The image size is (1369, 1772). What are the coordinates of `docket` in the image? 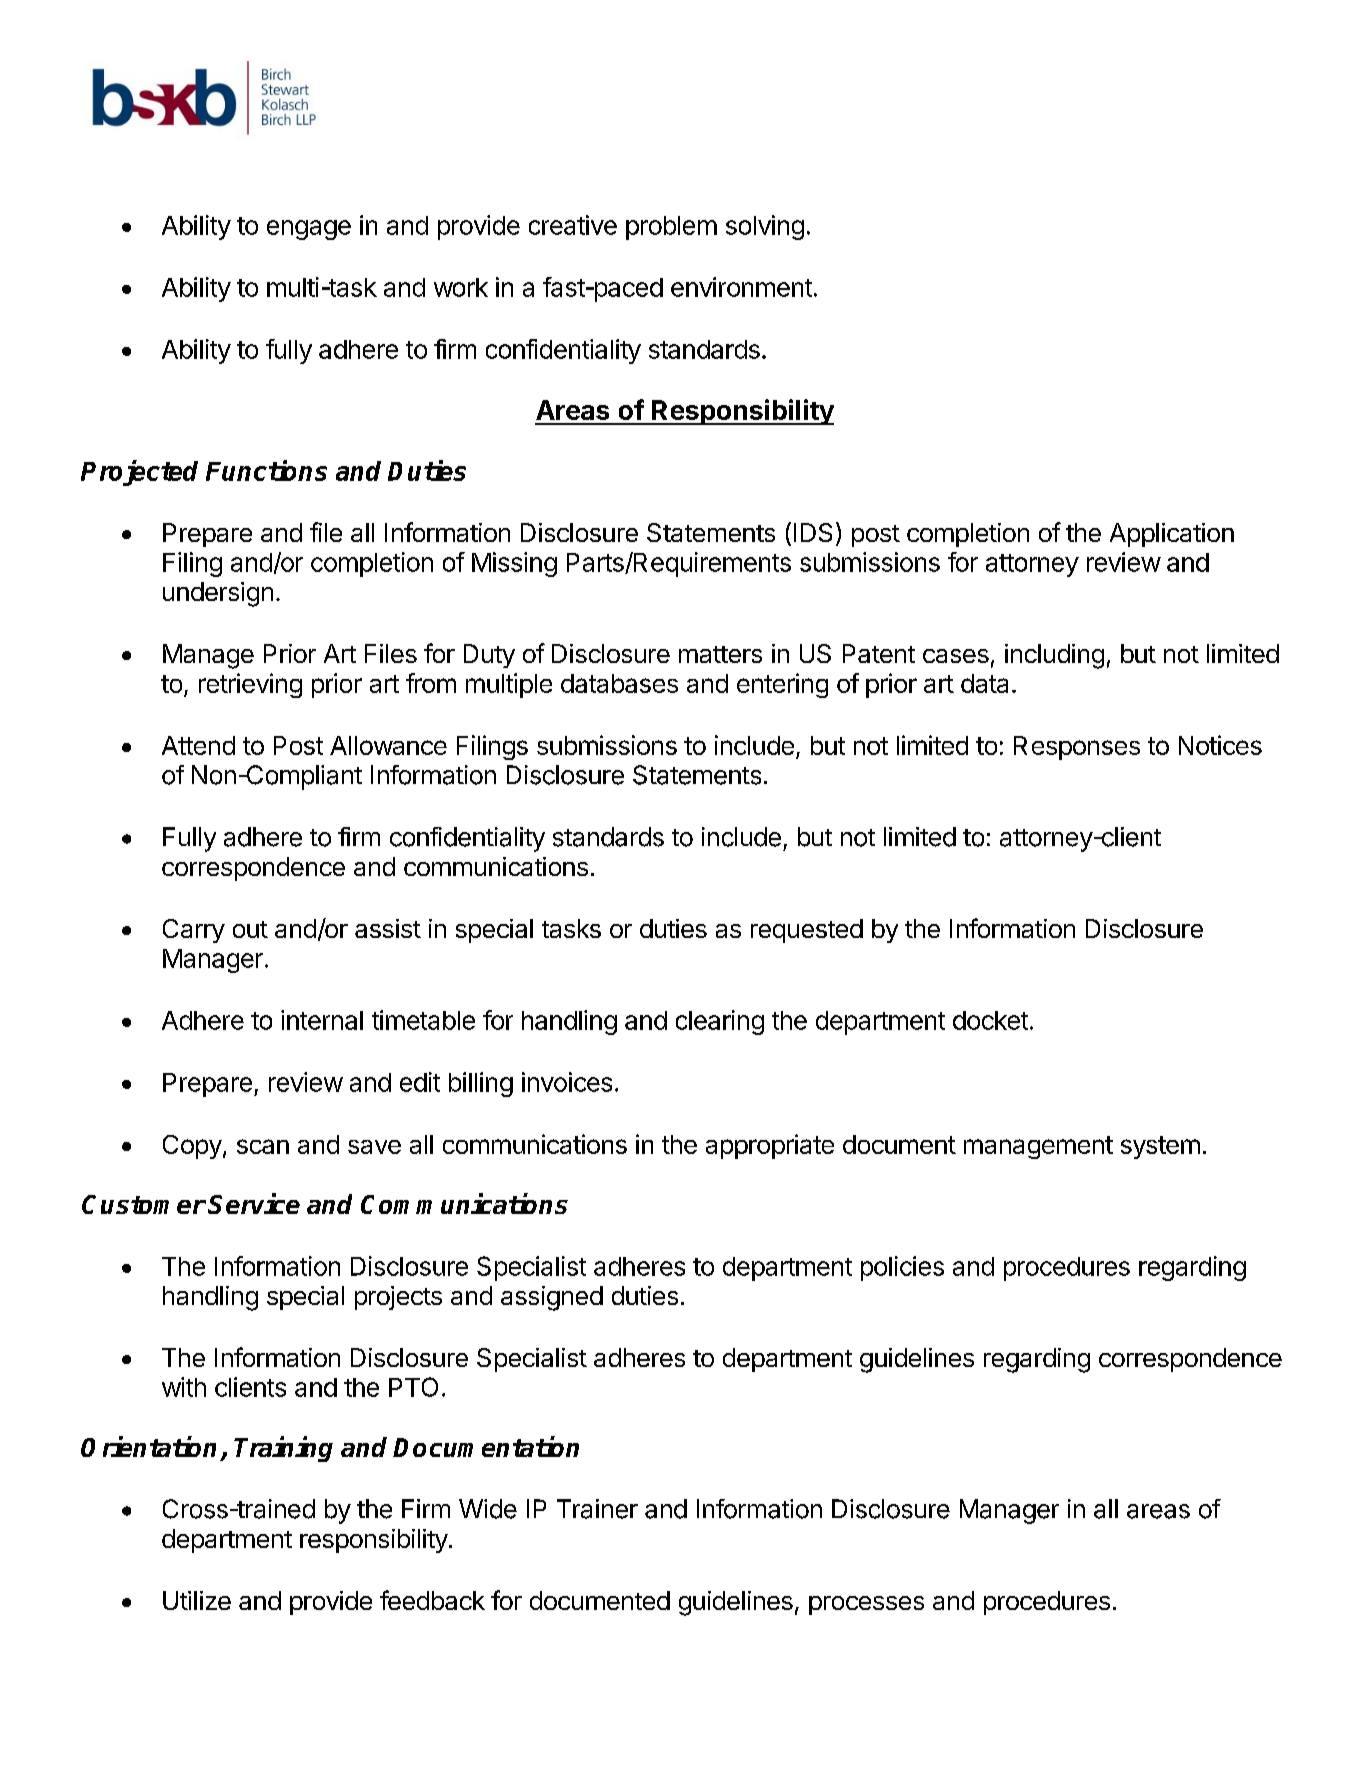 It's located at (990, 1020).
